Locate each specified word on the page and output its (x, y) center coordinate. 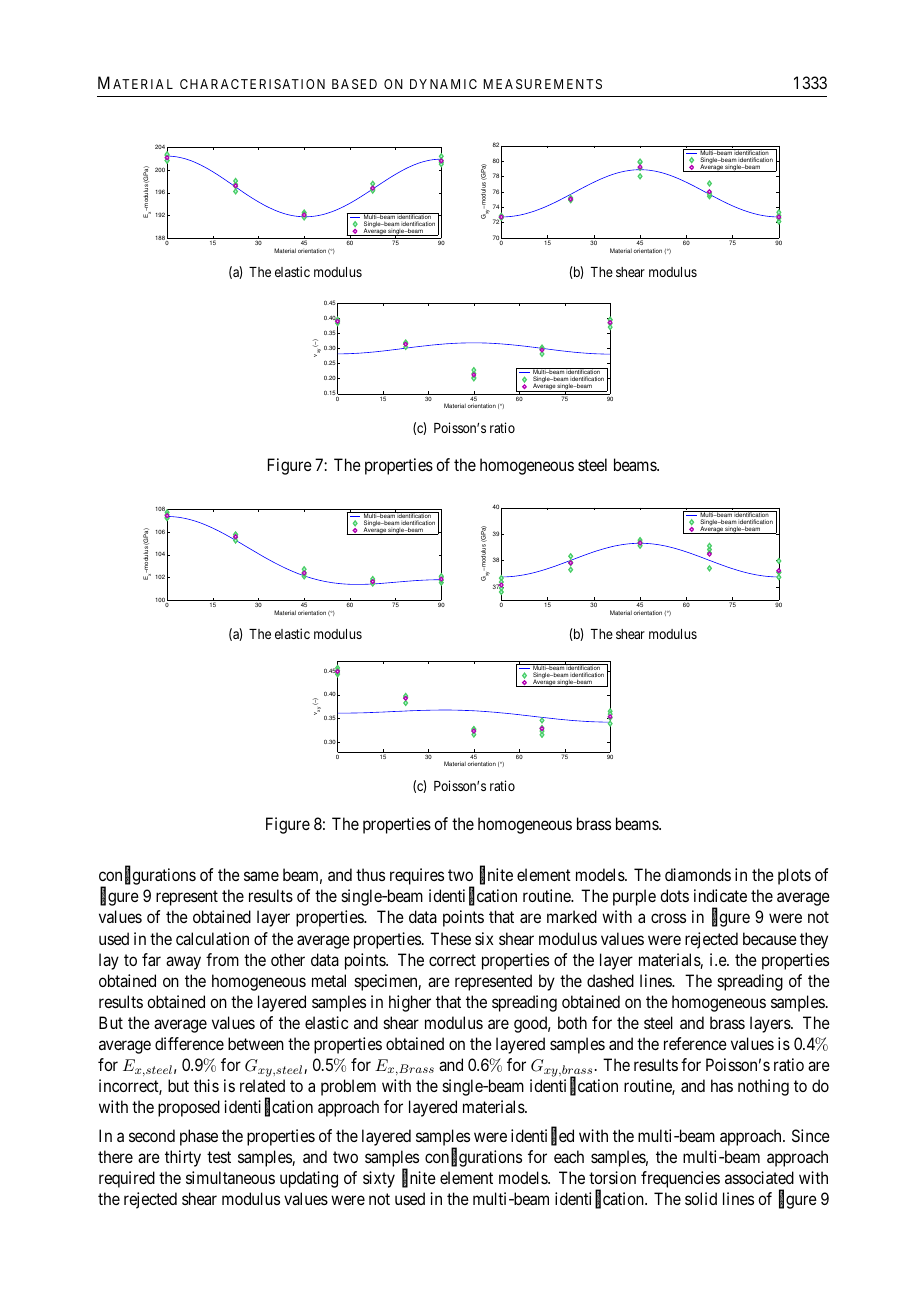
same (261, 876)
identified (542, 1136)
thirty (183, 1158)
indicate (720, 895)
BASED (354, 84)
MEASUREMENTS (543, 84)
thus (370, 874)
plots (794, 876)
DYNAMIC (443, 84)
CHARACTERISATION (252, 84)
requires (417, 876)
